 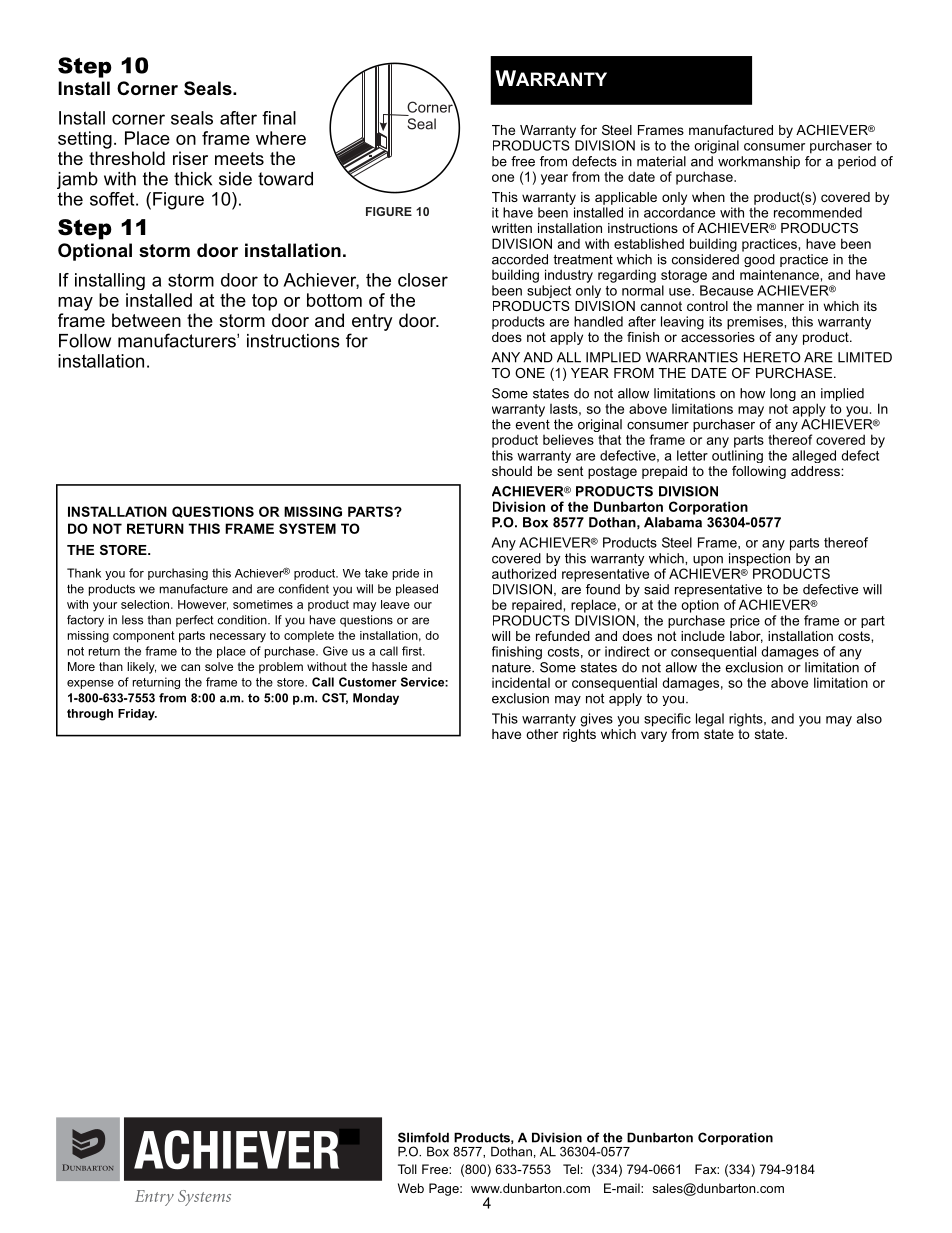 I want to click on workmanship, so click(x=759, y=162).
